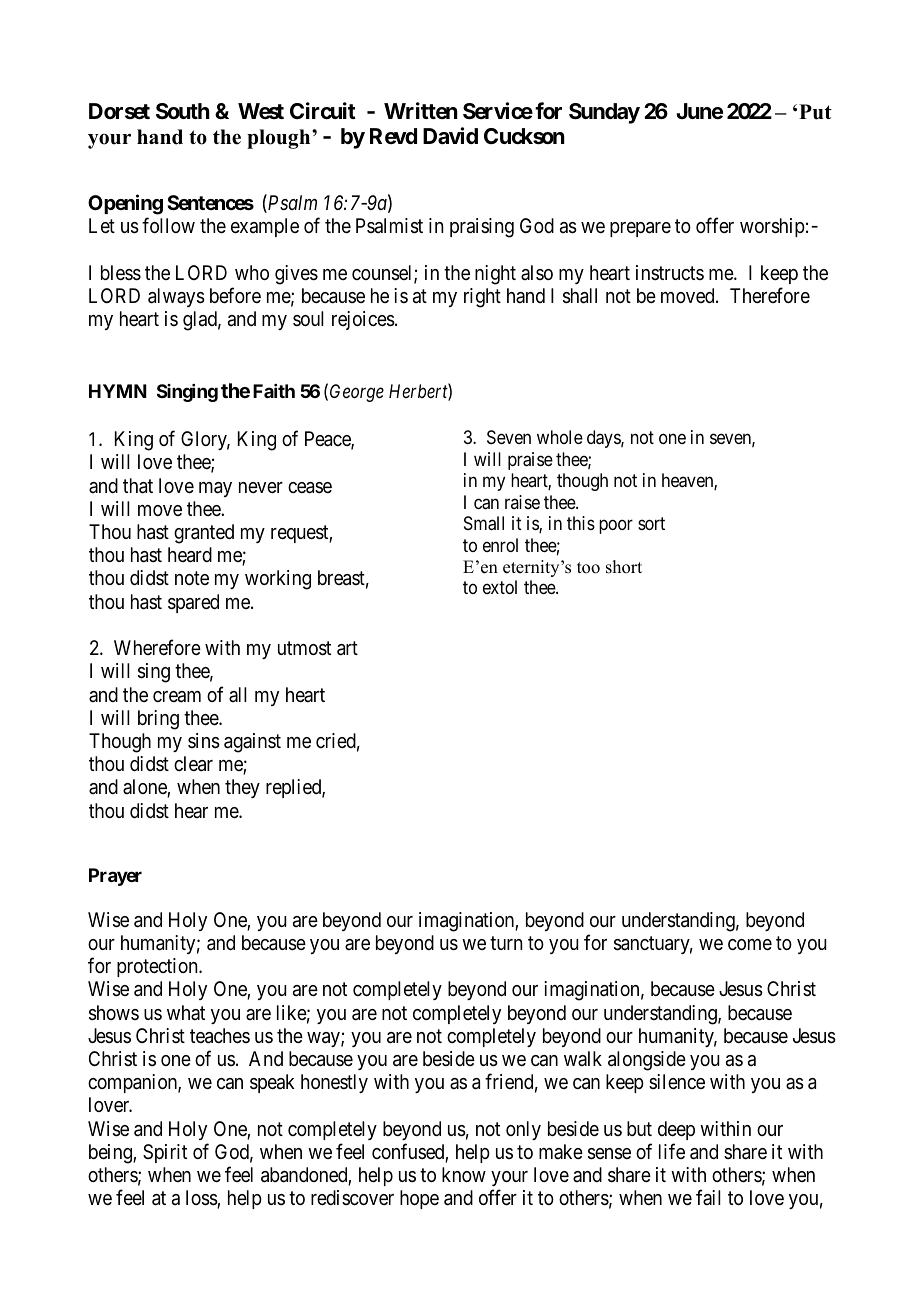  What do you see at coordinates (215, 489) in the screenshot?
I see `may` at bounding box center [215, 489].
